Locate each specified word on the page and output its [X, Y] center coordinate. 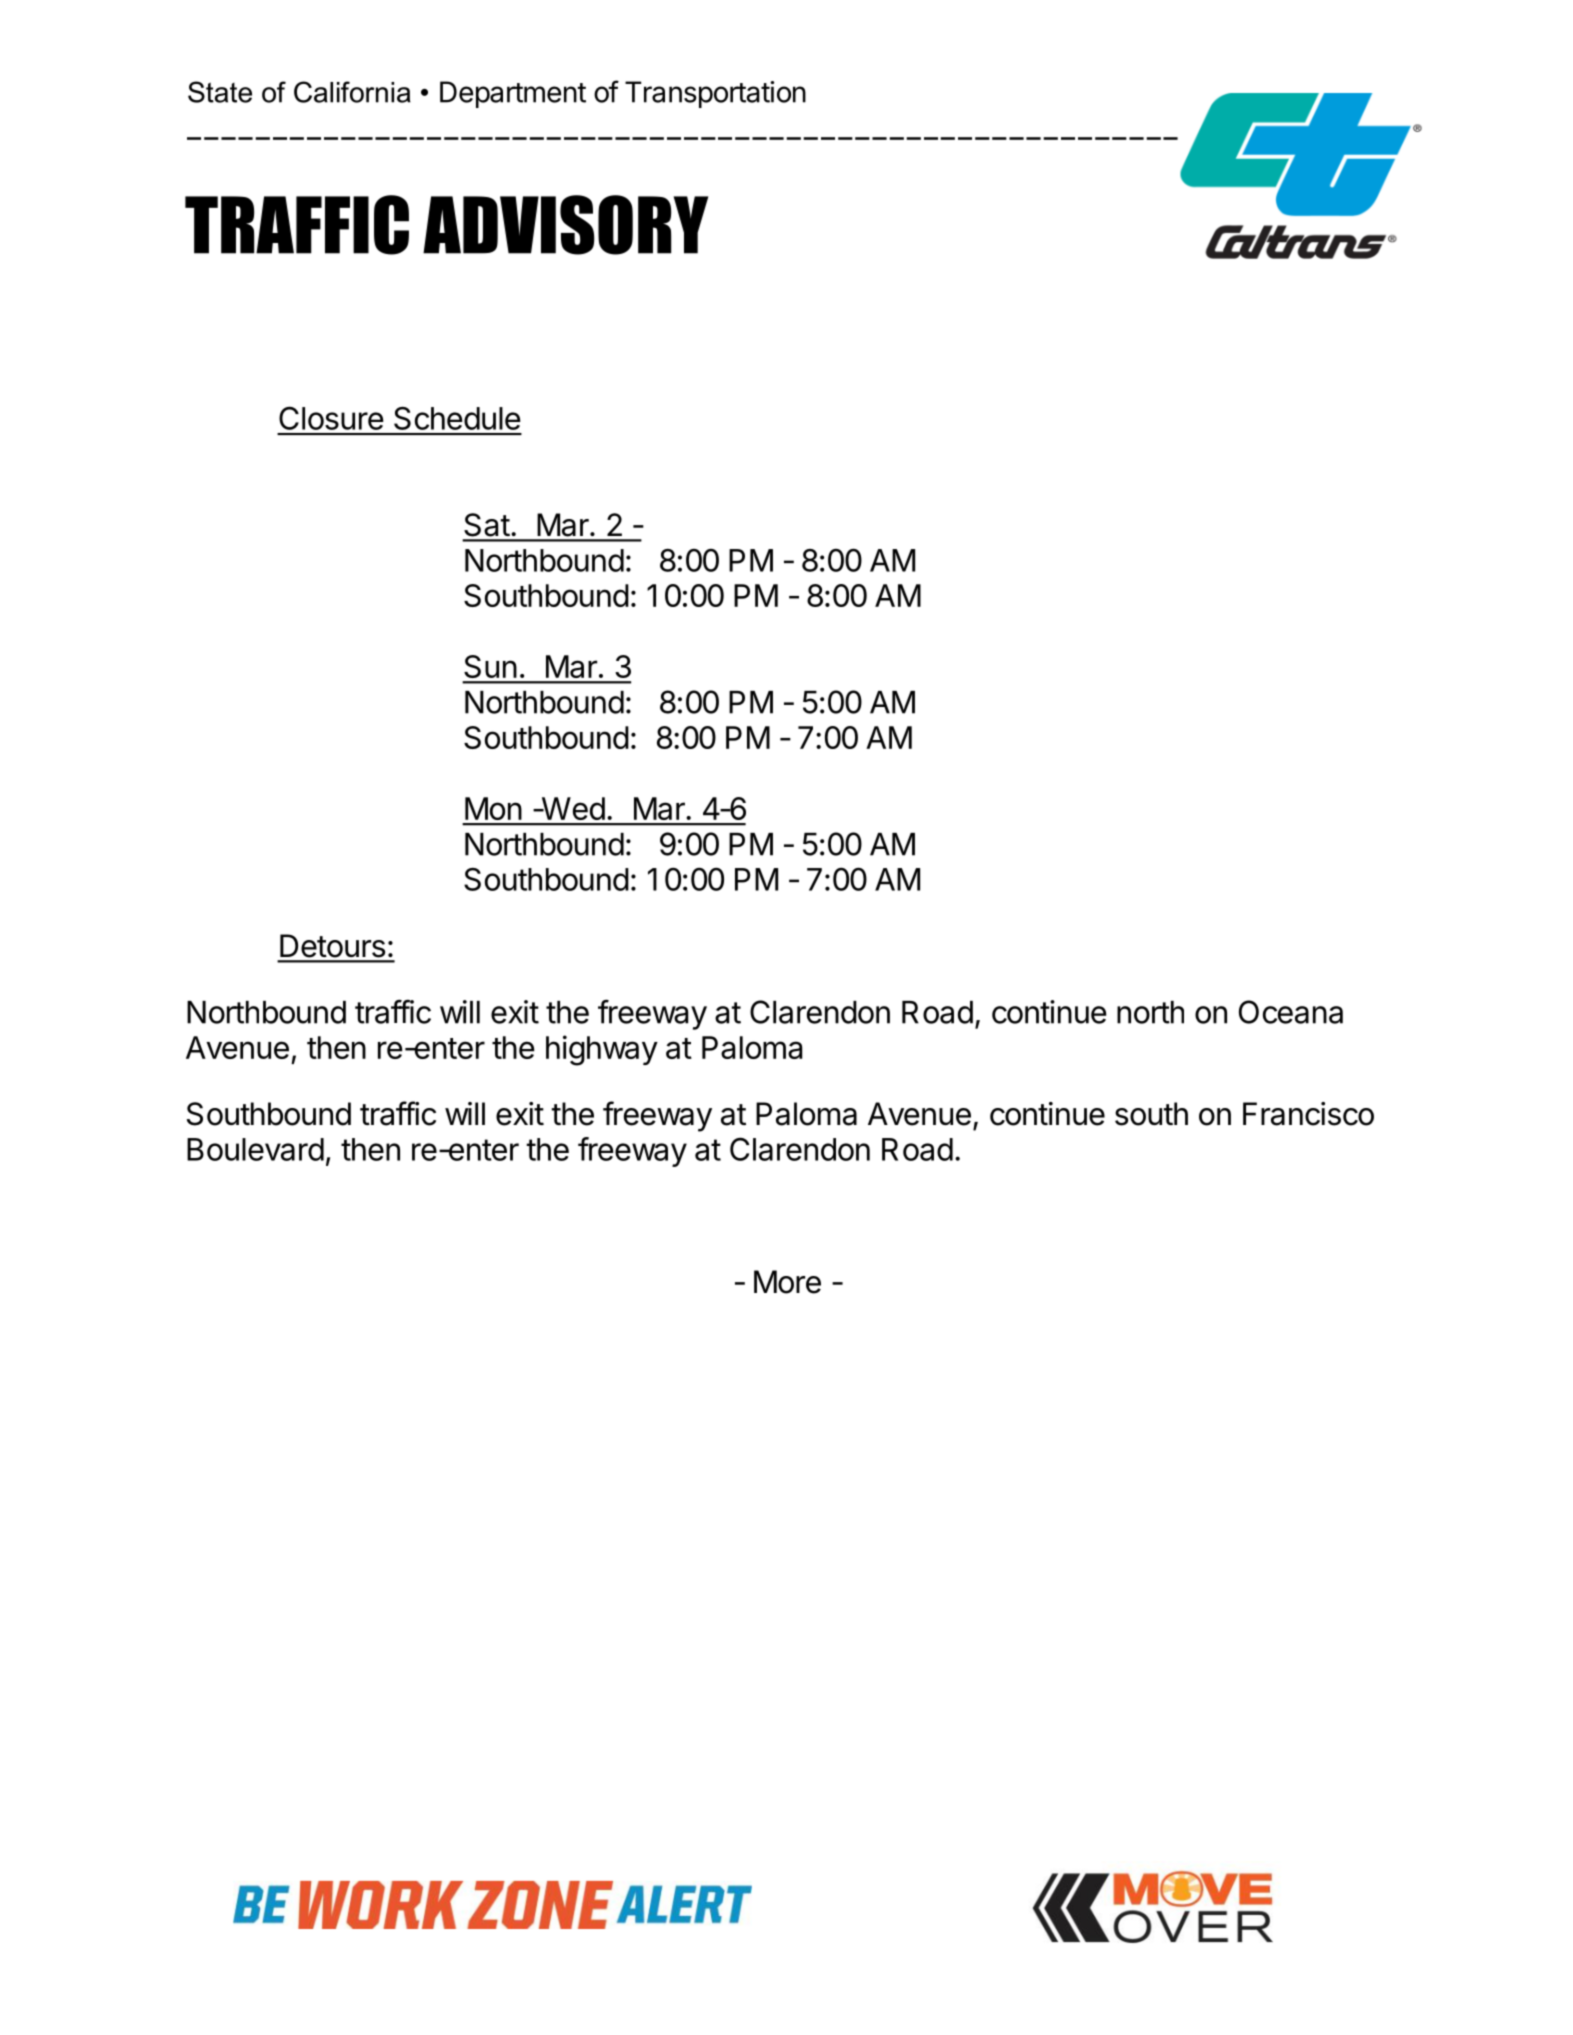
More [787, 1282]
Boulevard [255, 1149]
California [352, 92]
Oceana [1291, 1012]
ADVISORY [565, 225]
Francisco [1308, 1114]
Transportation [715, 94]
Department [513, 94]
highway [602, 1050]
